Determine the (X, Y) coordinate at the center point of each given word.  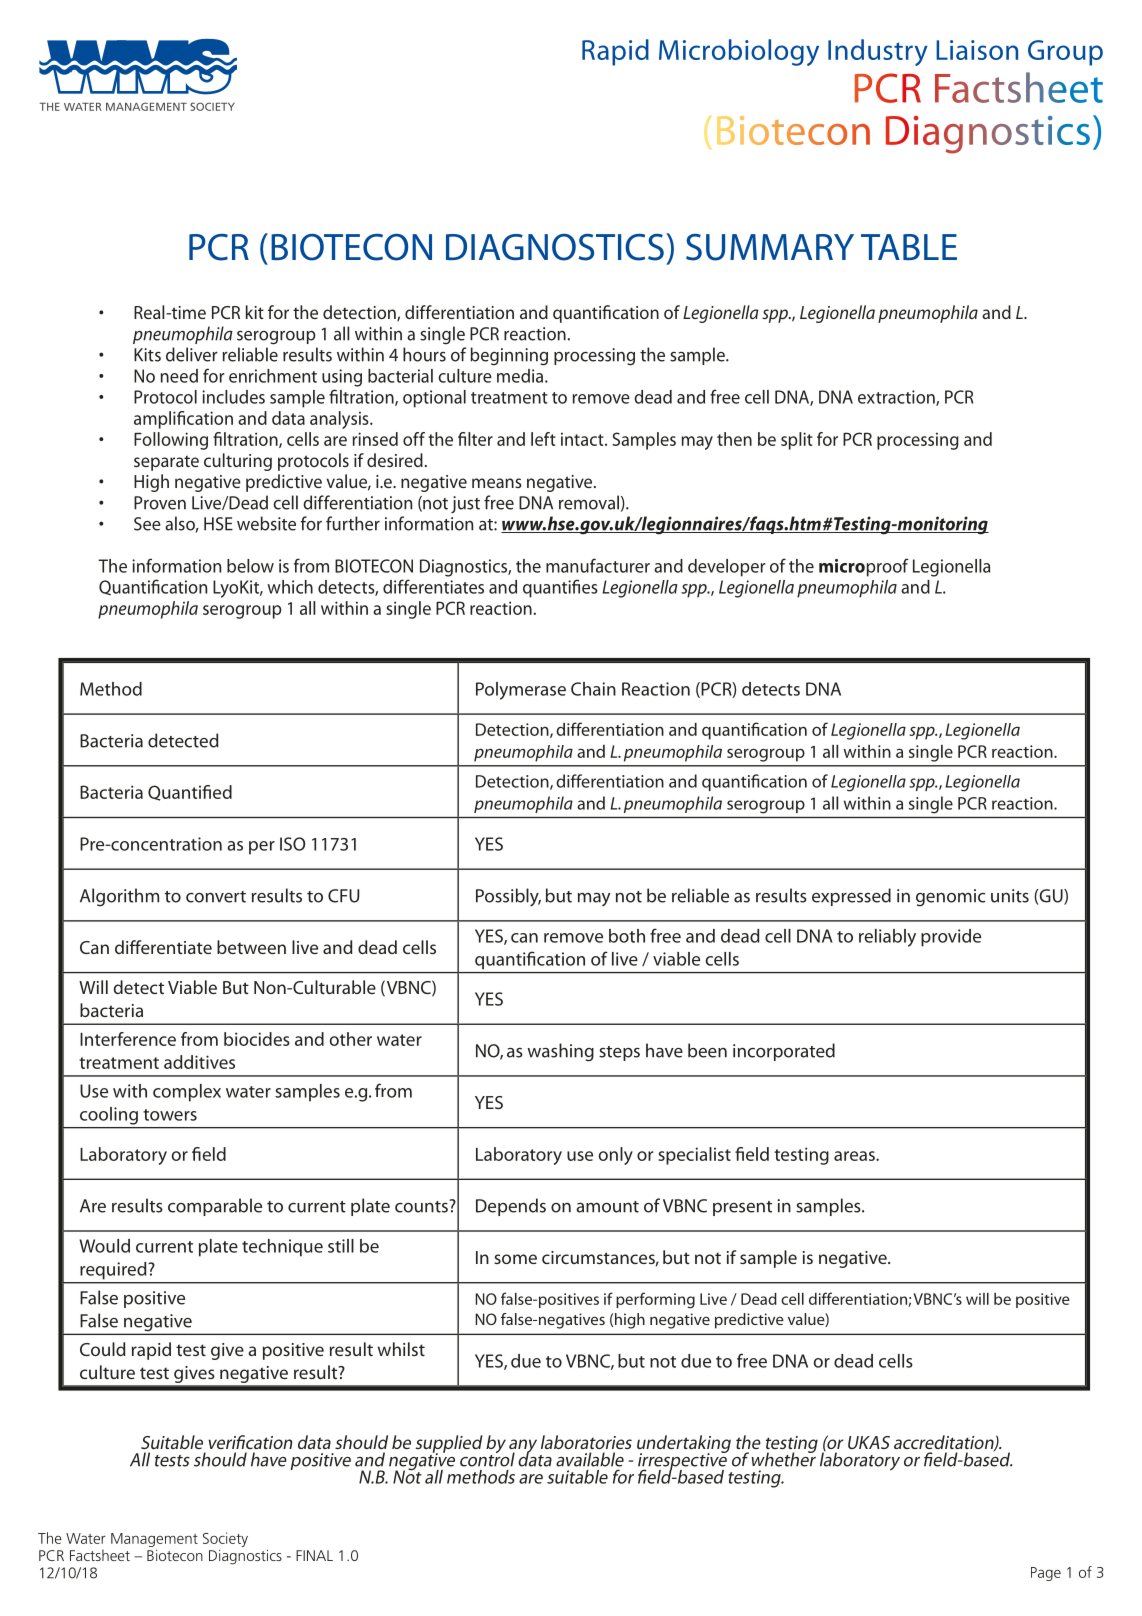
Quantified (190, 793)
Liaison (977, 50)
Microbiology (739, 52)
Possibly (508, 897)
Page (1046, 1574)
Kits (147, 355)
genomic (950, 898)
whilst (401, 1349)
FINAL (314, 1555)
